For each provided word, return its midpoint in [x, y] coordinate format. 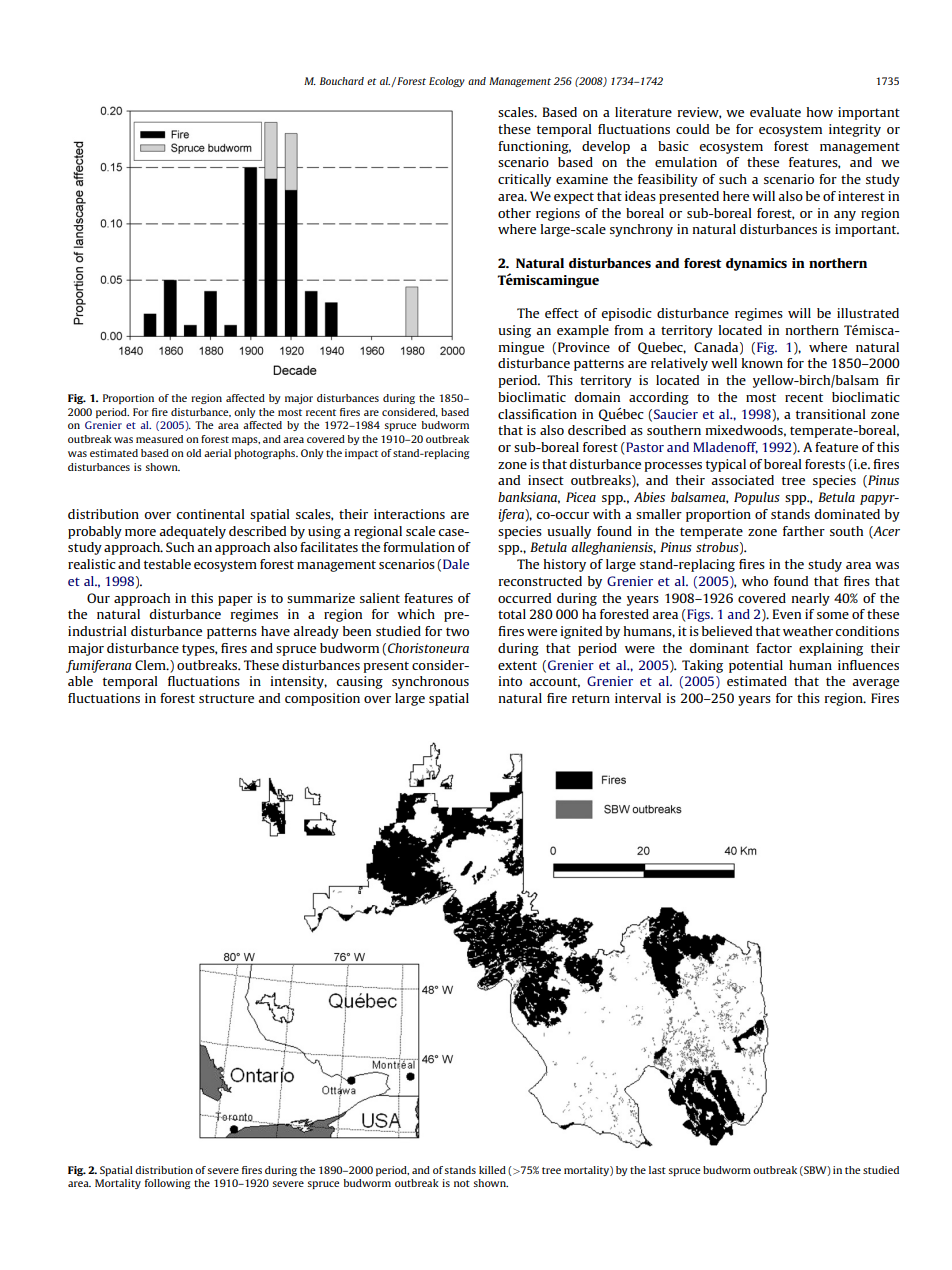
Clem [151, 665]
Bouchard [342, 81]
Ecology [447, 82]
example [583, 331]
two [457, 631]
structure [226, 698]
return [591, 698]
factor [774, 648]
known [762, 363]
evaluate [775, 112]
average [875, 684]
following [167, 1184]
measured [159, 439]
